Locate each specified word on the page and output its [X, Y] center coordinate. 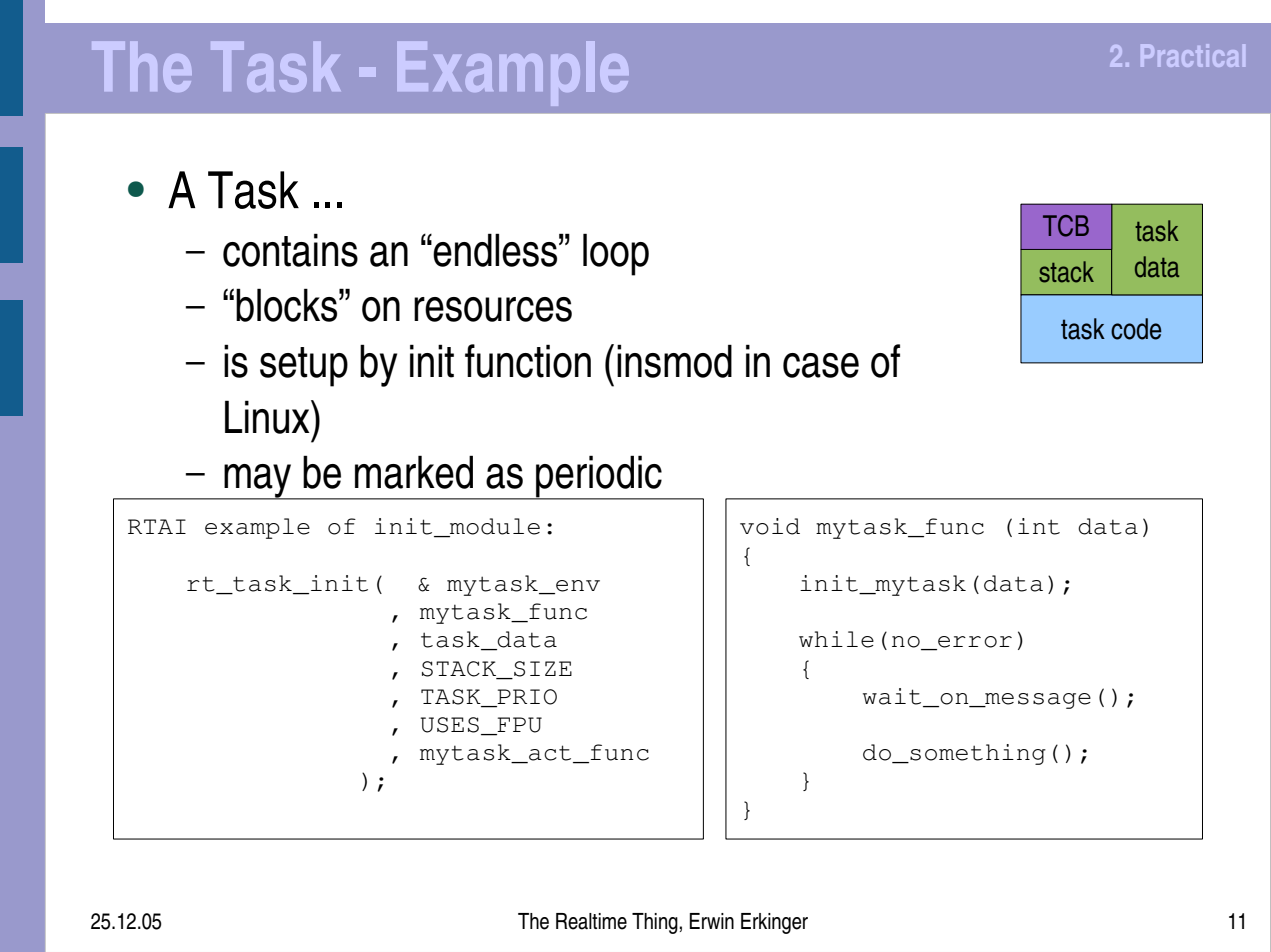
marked [414, 472]
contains [290, 250]
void [770, 526]
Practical [1193, 55]
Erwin [711, 921]
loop [616, 254]
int [1039, 526]
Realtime [591, 921]
